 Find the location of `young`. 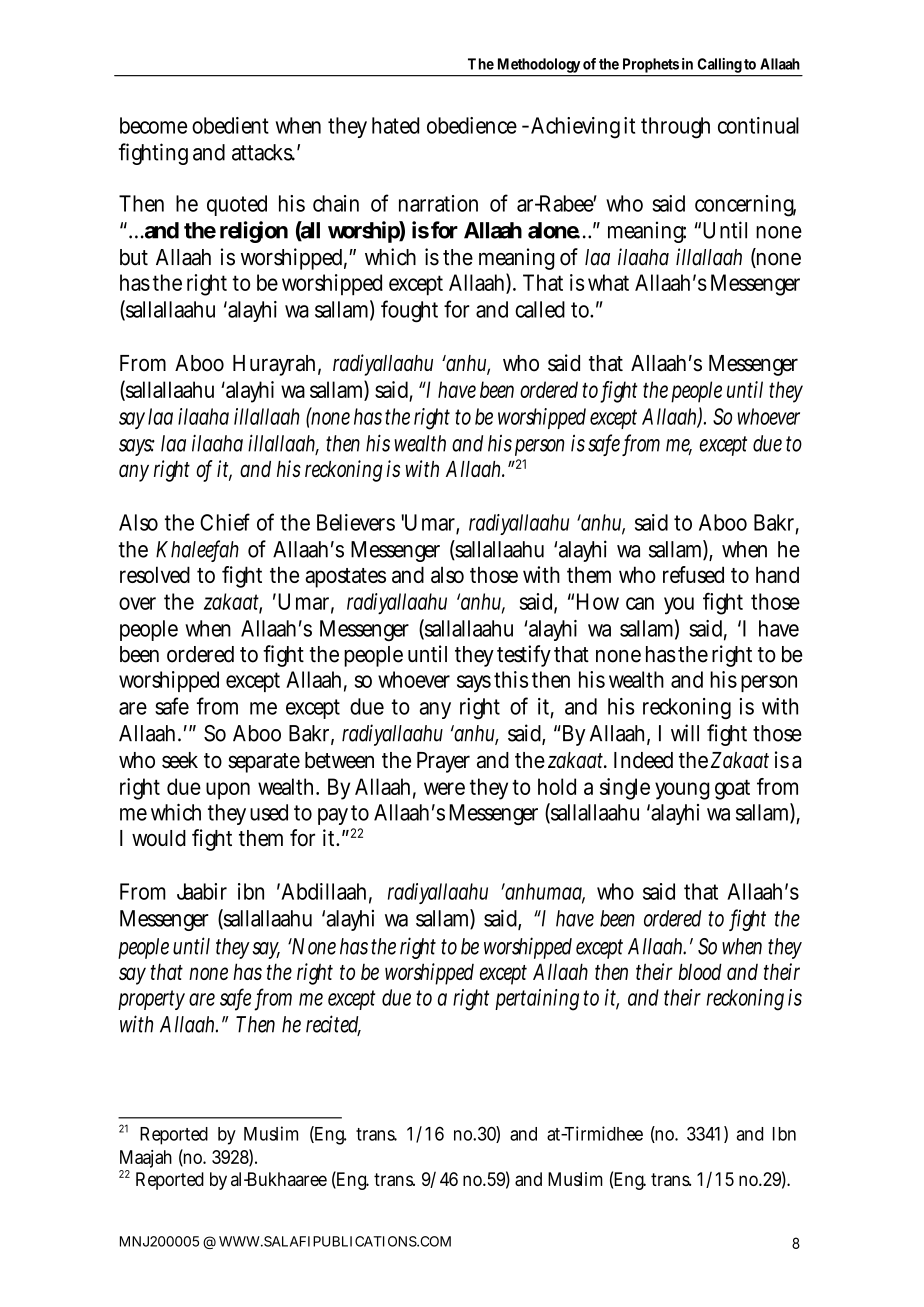

young is located at coordinates (682, 791).
